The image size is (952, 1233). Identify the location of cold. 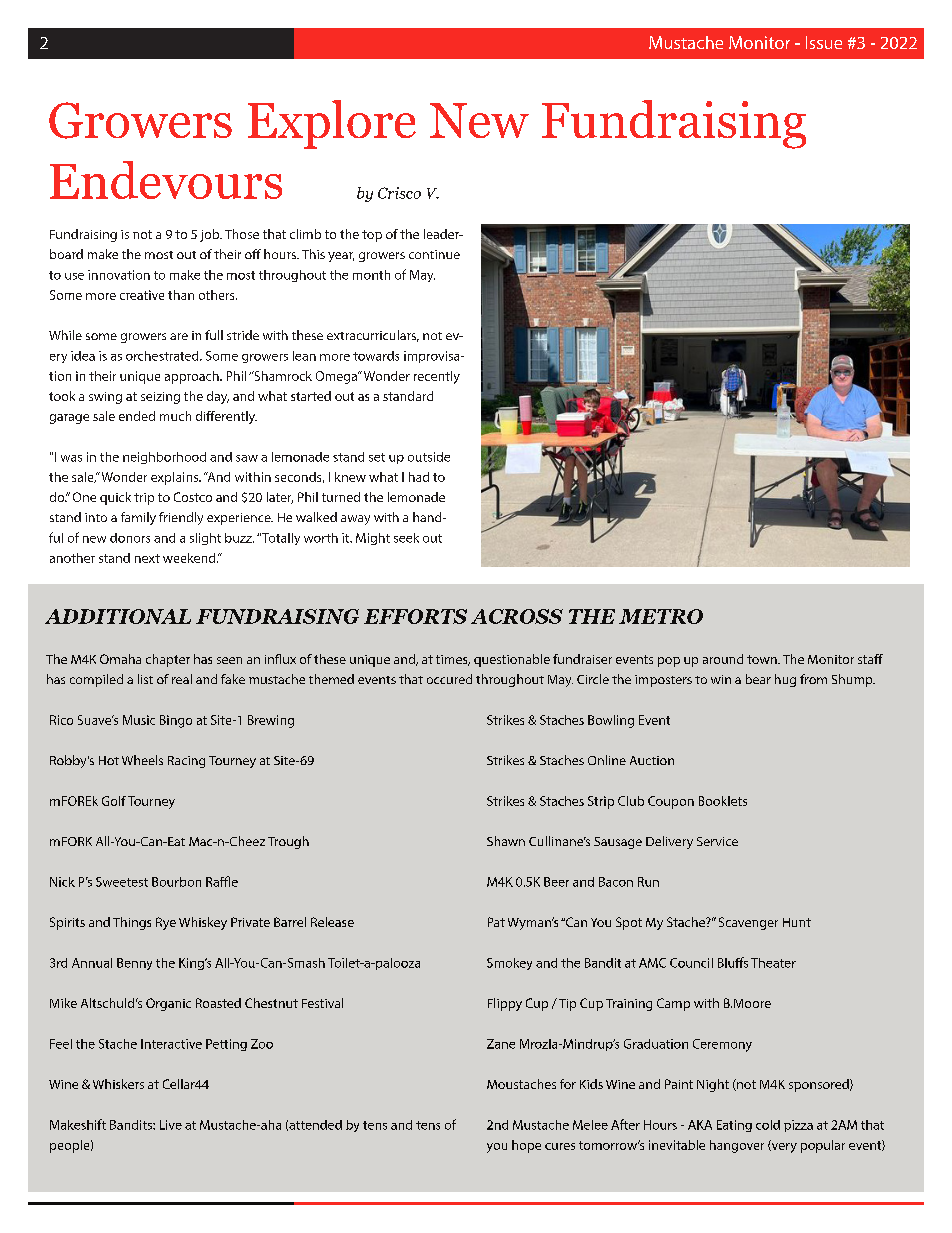
(768, 1125).
